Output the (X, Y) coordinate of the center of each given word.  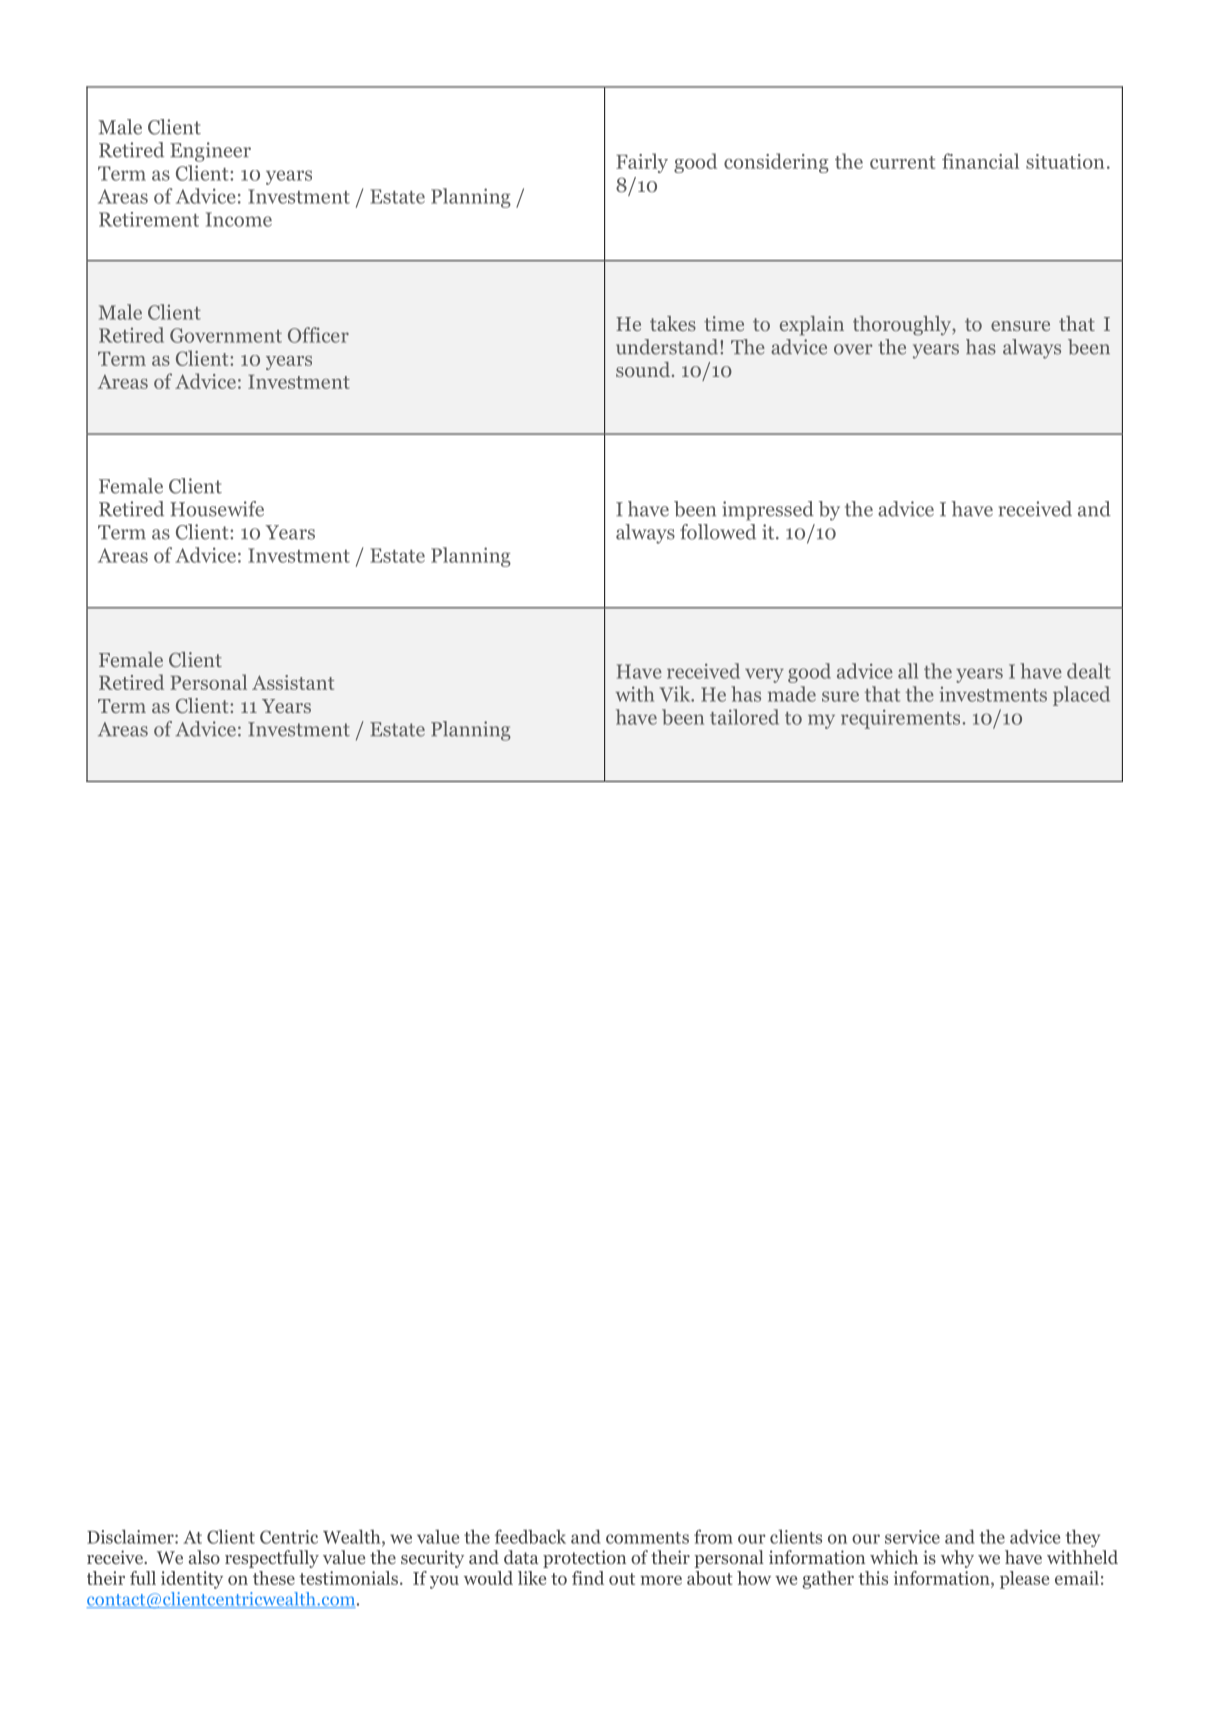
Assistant (293, 682)
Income (239, 219)
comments (647, 1538)
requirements (900, 719)
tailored (744, 717)
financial (980, 161)
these (274, 1578)
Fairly (642, 163)
